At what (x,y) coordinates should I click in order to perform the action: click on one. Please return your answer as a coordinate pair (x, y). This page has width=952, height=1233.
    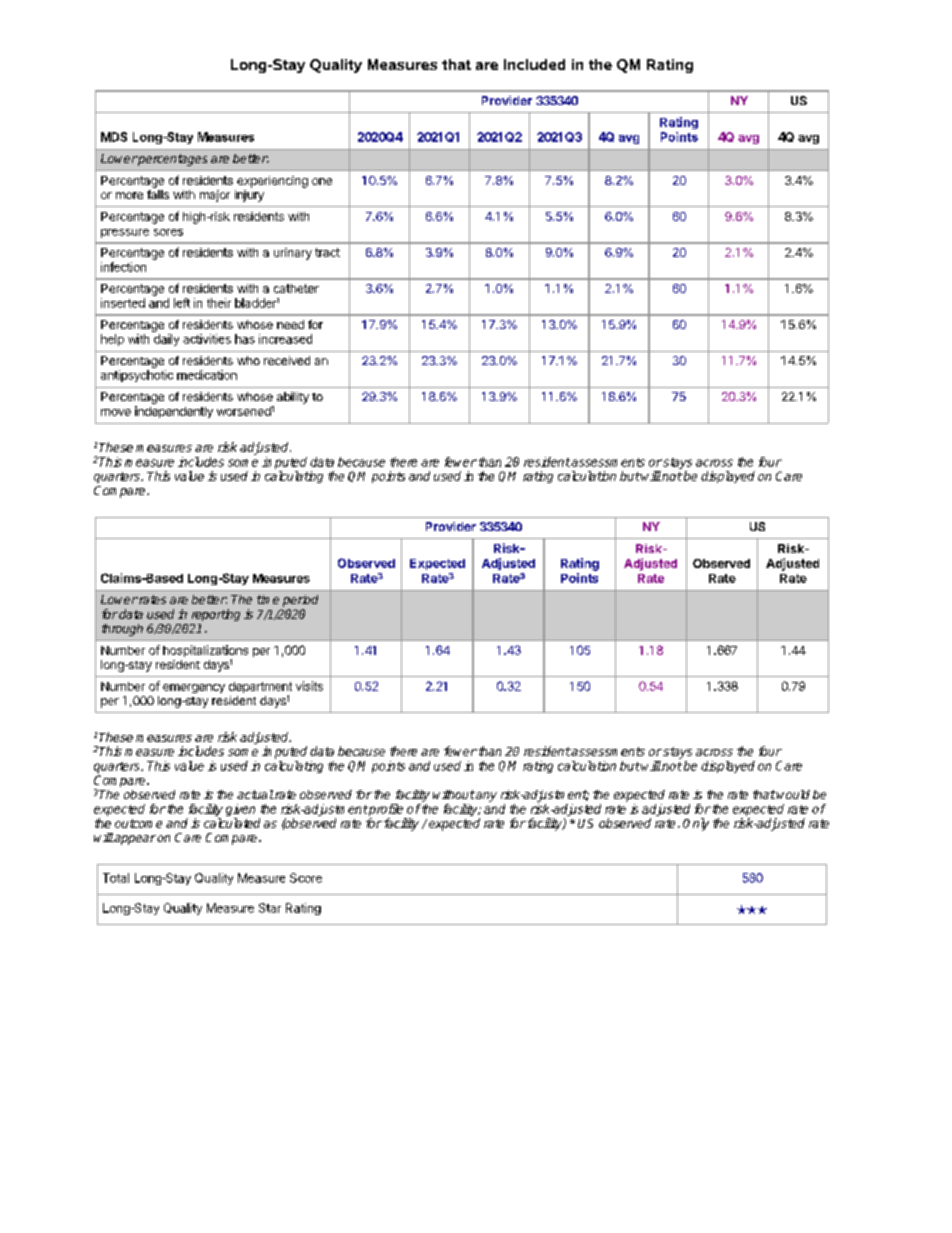
    Looking at the image, I should click on (322, 181).
